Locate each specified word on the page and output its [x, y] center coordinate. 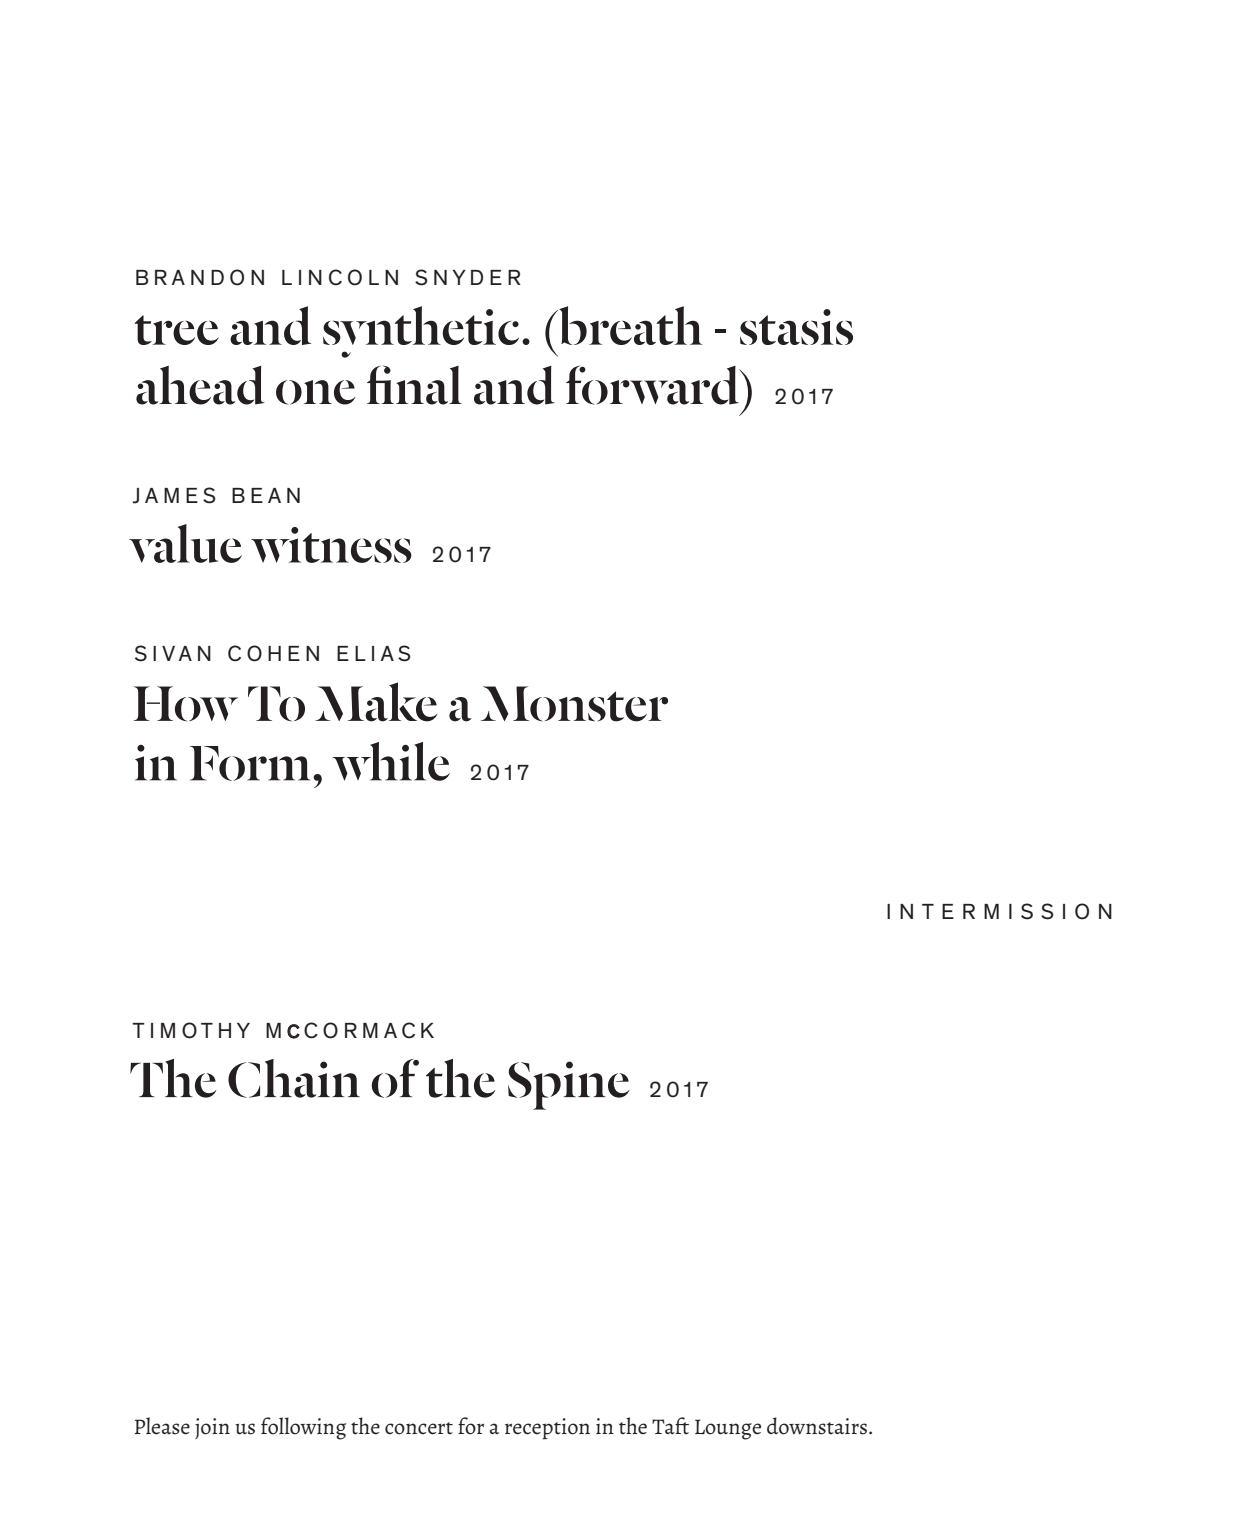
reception [547, 1429]
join [212, 1428]
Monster [574, 704]
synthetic [421, 332]
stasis [796, 327]
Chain [294, 1078]
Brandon [200, 277]
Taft [670, 1426]
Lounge [728, 1429]
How [186, 704]
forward [653, 385]
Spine [569, 1085]
